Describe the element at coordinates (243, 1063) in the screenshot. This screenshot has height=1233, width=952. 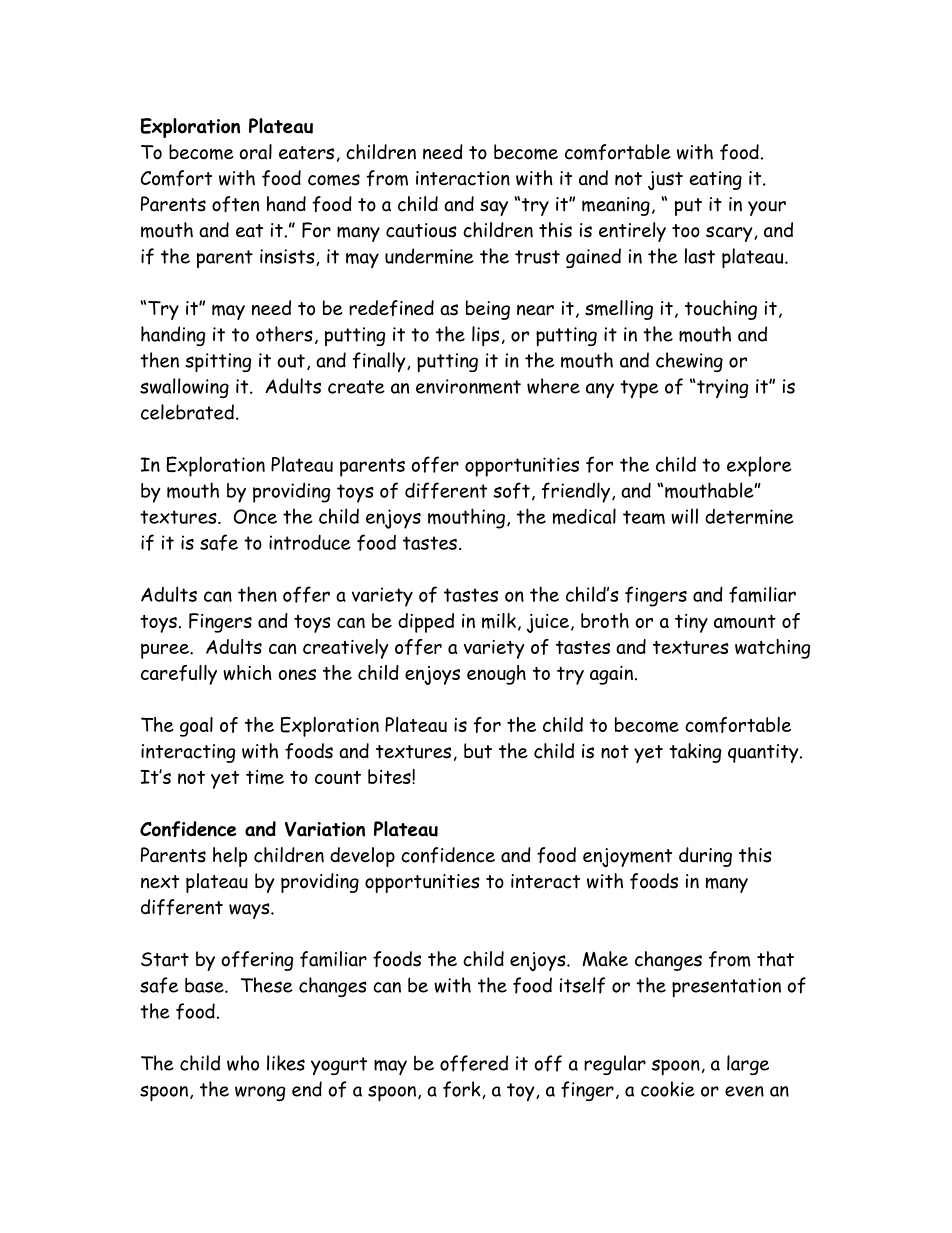
I see `who` at that location.
